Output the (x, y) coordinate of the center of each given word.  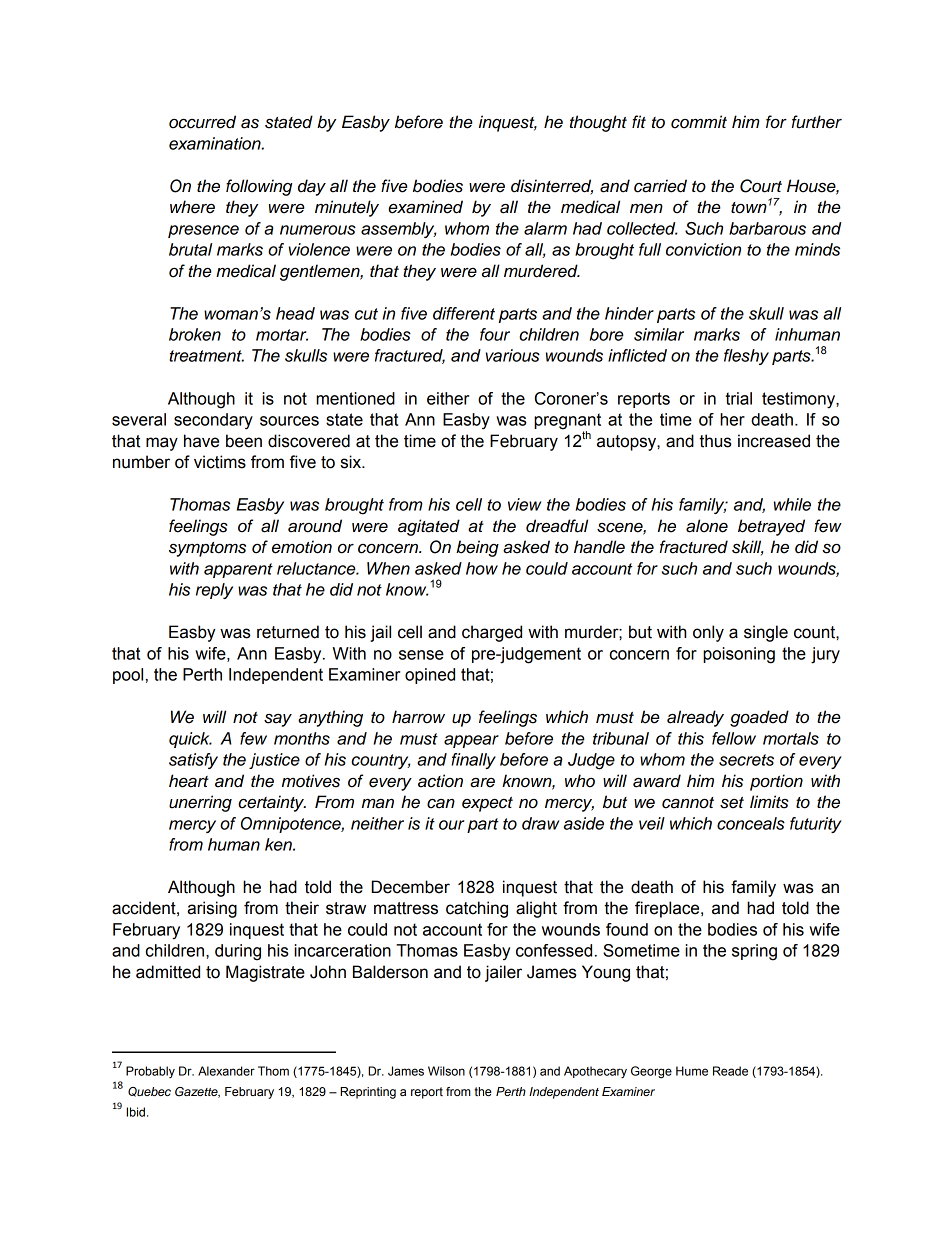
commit (699, 122)
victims (220, 462)
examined (425, 207)
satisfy (193, 761)
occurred (202, 122)
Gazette (197, 1092)
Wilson (446, 1071)
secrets (746, 760)
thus (715, 441)
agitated (429, 527)
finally (473, 761)
